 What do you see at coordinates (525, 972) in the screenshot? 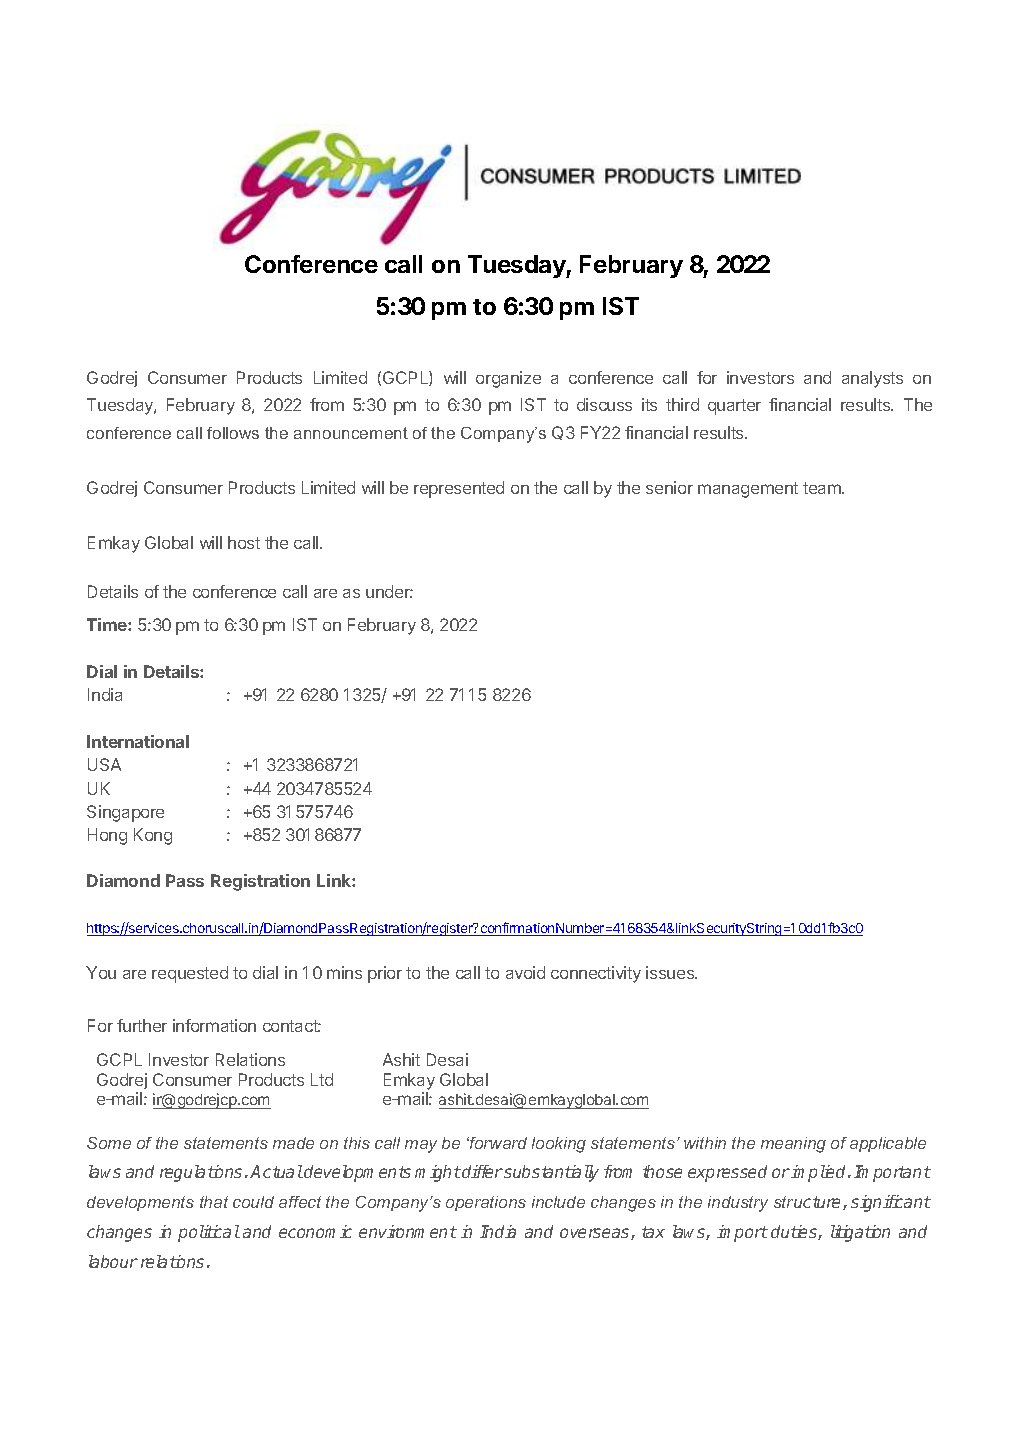
I see `avoid` at bounding box center [525, 972].
